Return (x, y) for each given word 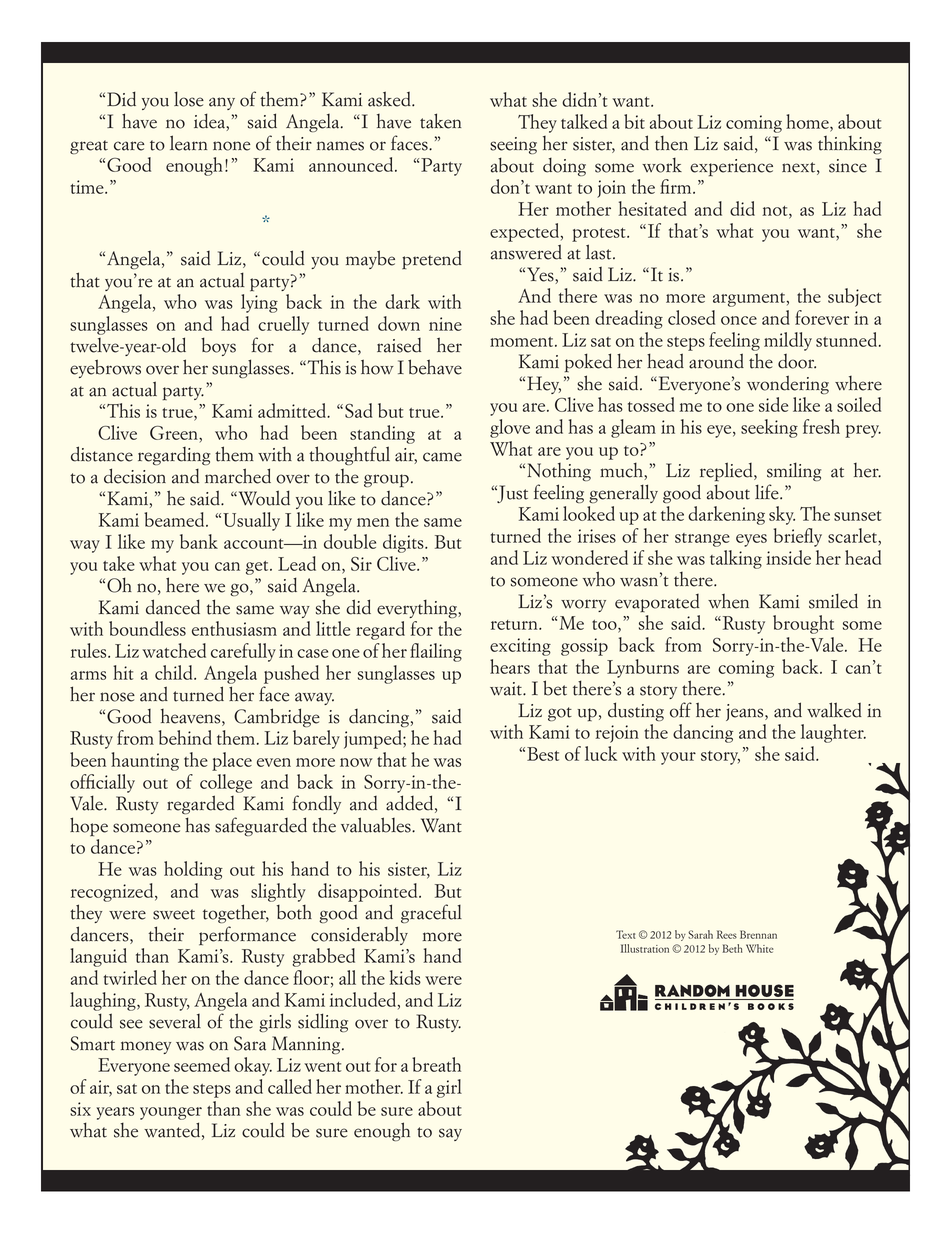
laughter (833, 733)
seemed (202, 1064)
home (808, 121)
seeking (769, 428)
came (442, 457)
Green (175, 433)
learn (188, 143)
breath (436, 1064)
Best (543, 754)
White (760, 948)
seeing (513, 145)
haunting (145, 761)
